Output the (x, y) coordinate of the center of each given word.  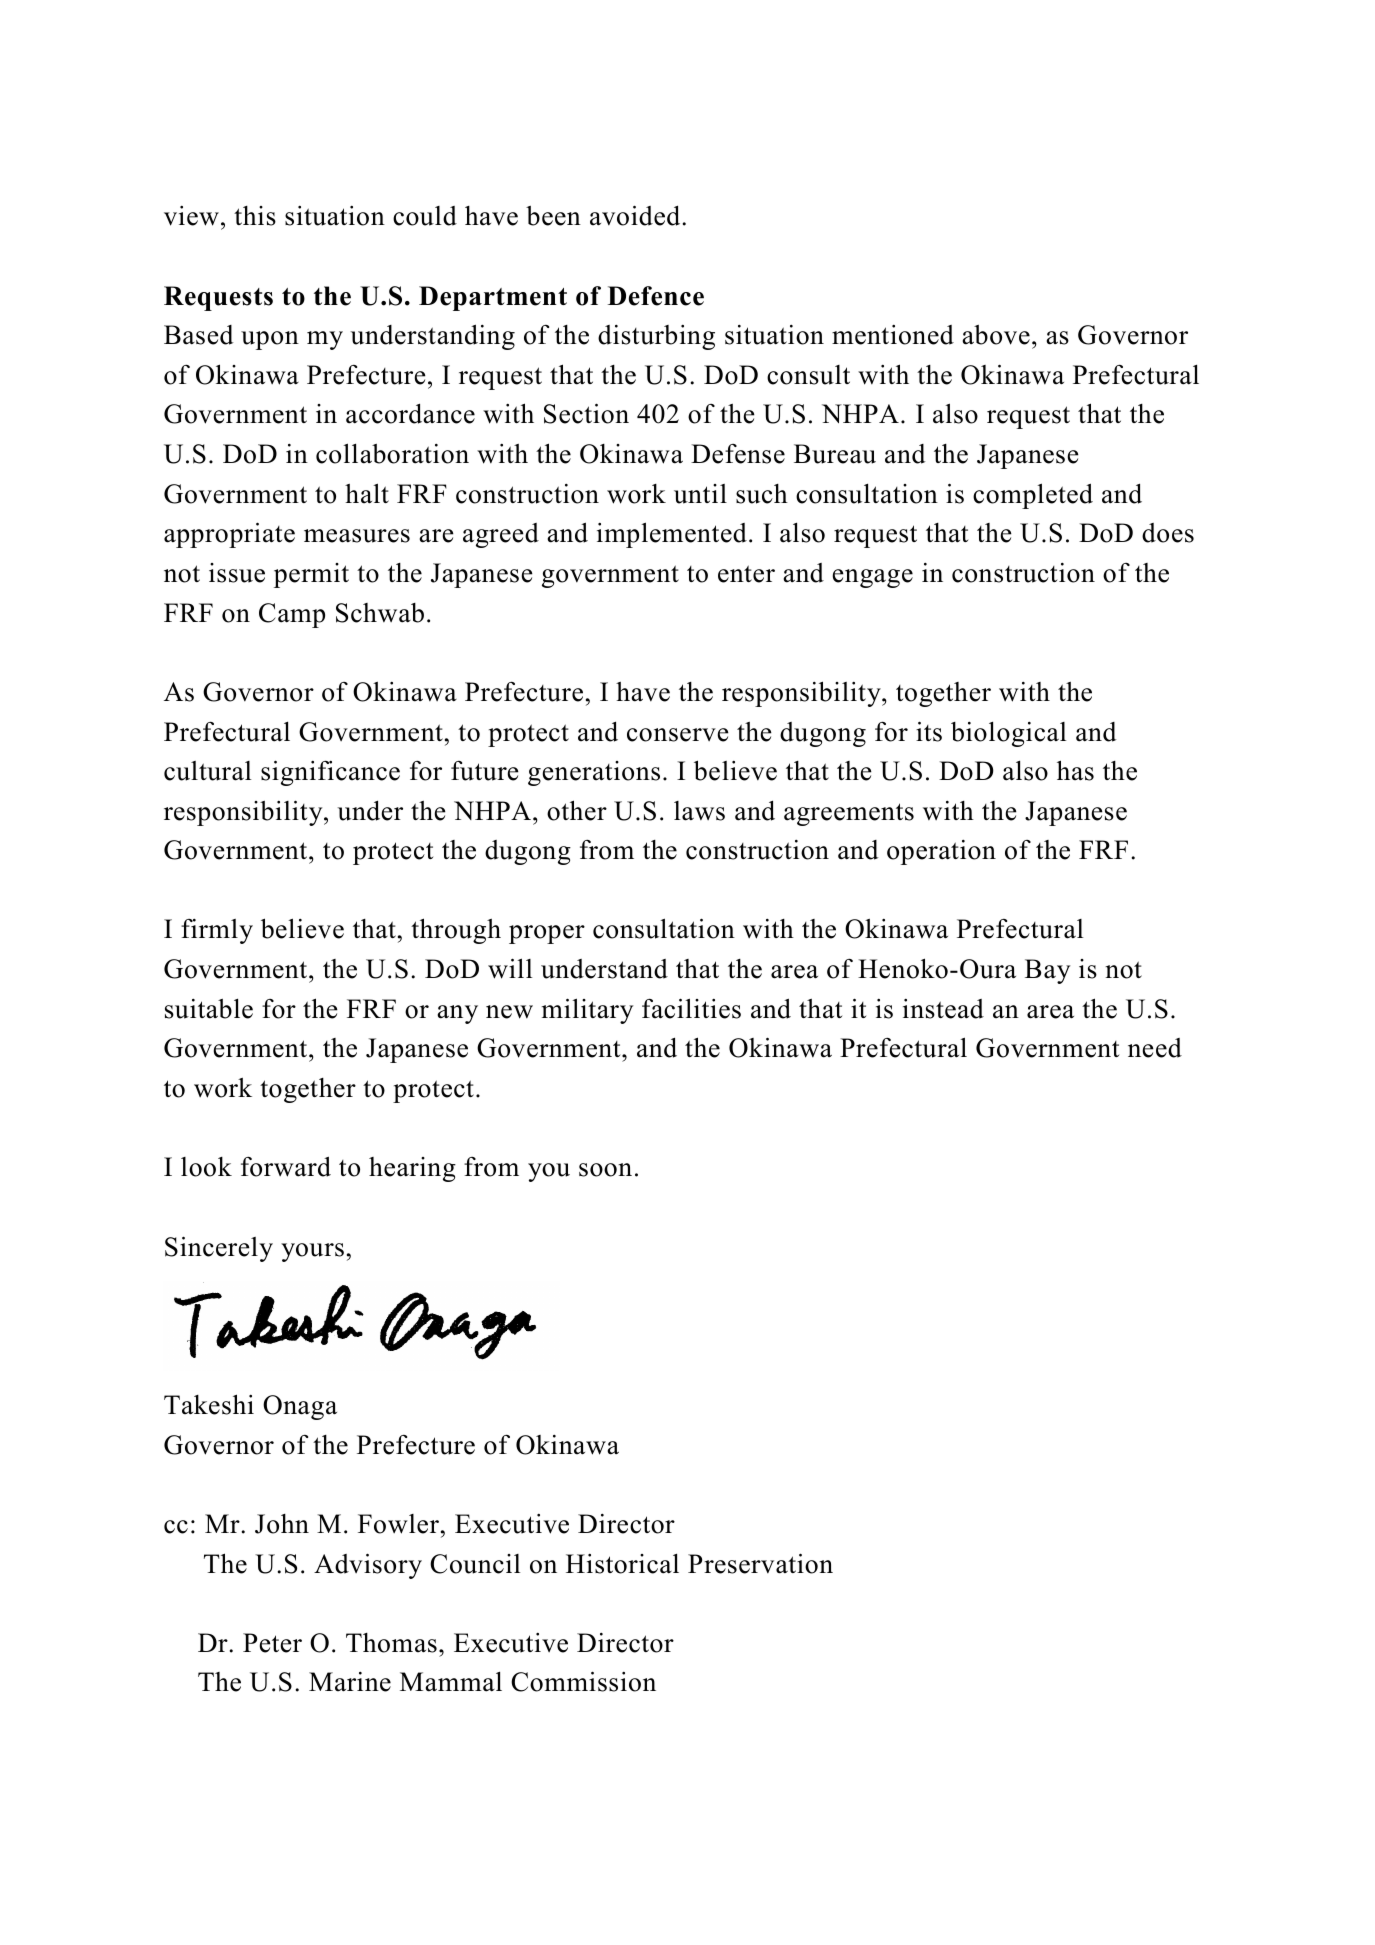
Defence (656, 296)
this (255, 216)
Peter (272, 1643)
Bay (1047, 971)
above (996, 335)
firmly (217, 931)
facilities (691, 1008)
